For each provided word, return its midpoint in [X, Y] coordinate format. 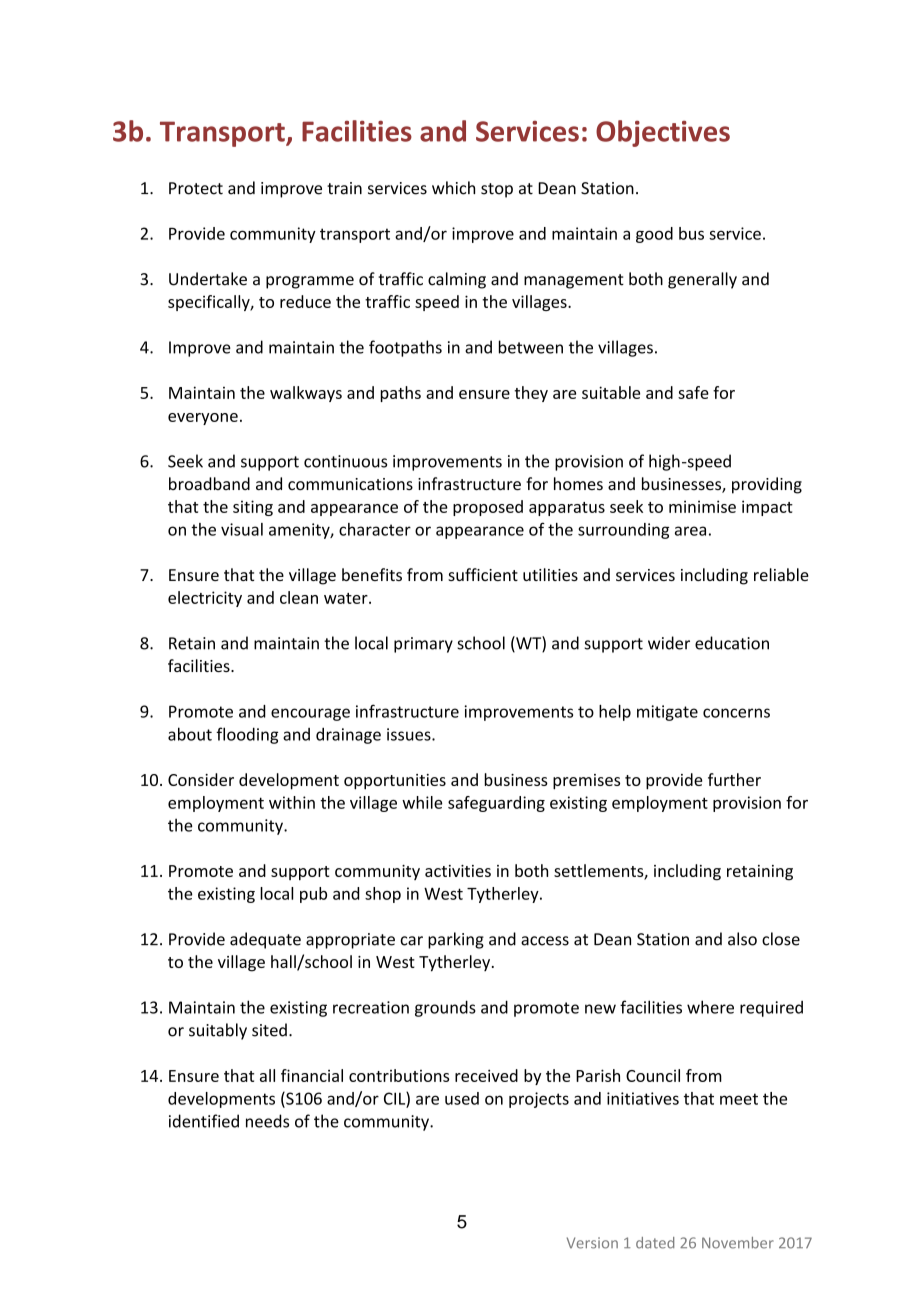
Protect [196, 188]
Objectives [663, 133]
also [742, 939]
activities [458, 871]
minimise [702, 506]
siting [253, 508]
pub [313, 895]
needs [267, 1121]
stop [497, 190]
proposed [488, 508]
